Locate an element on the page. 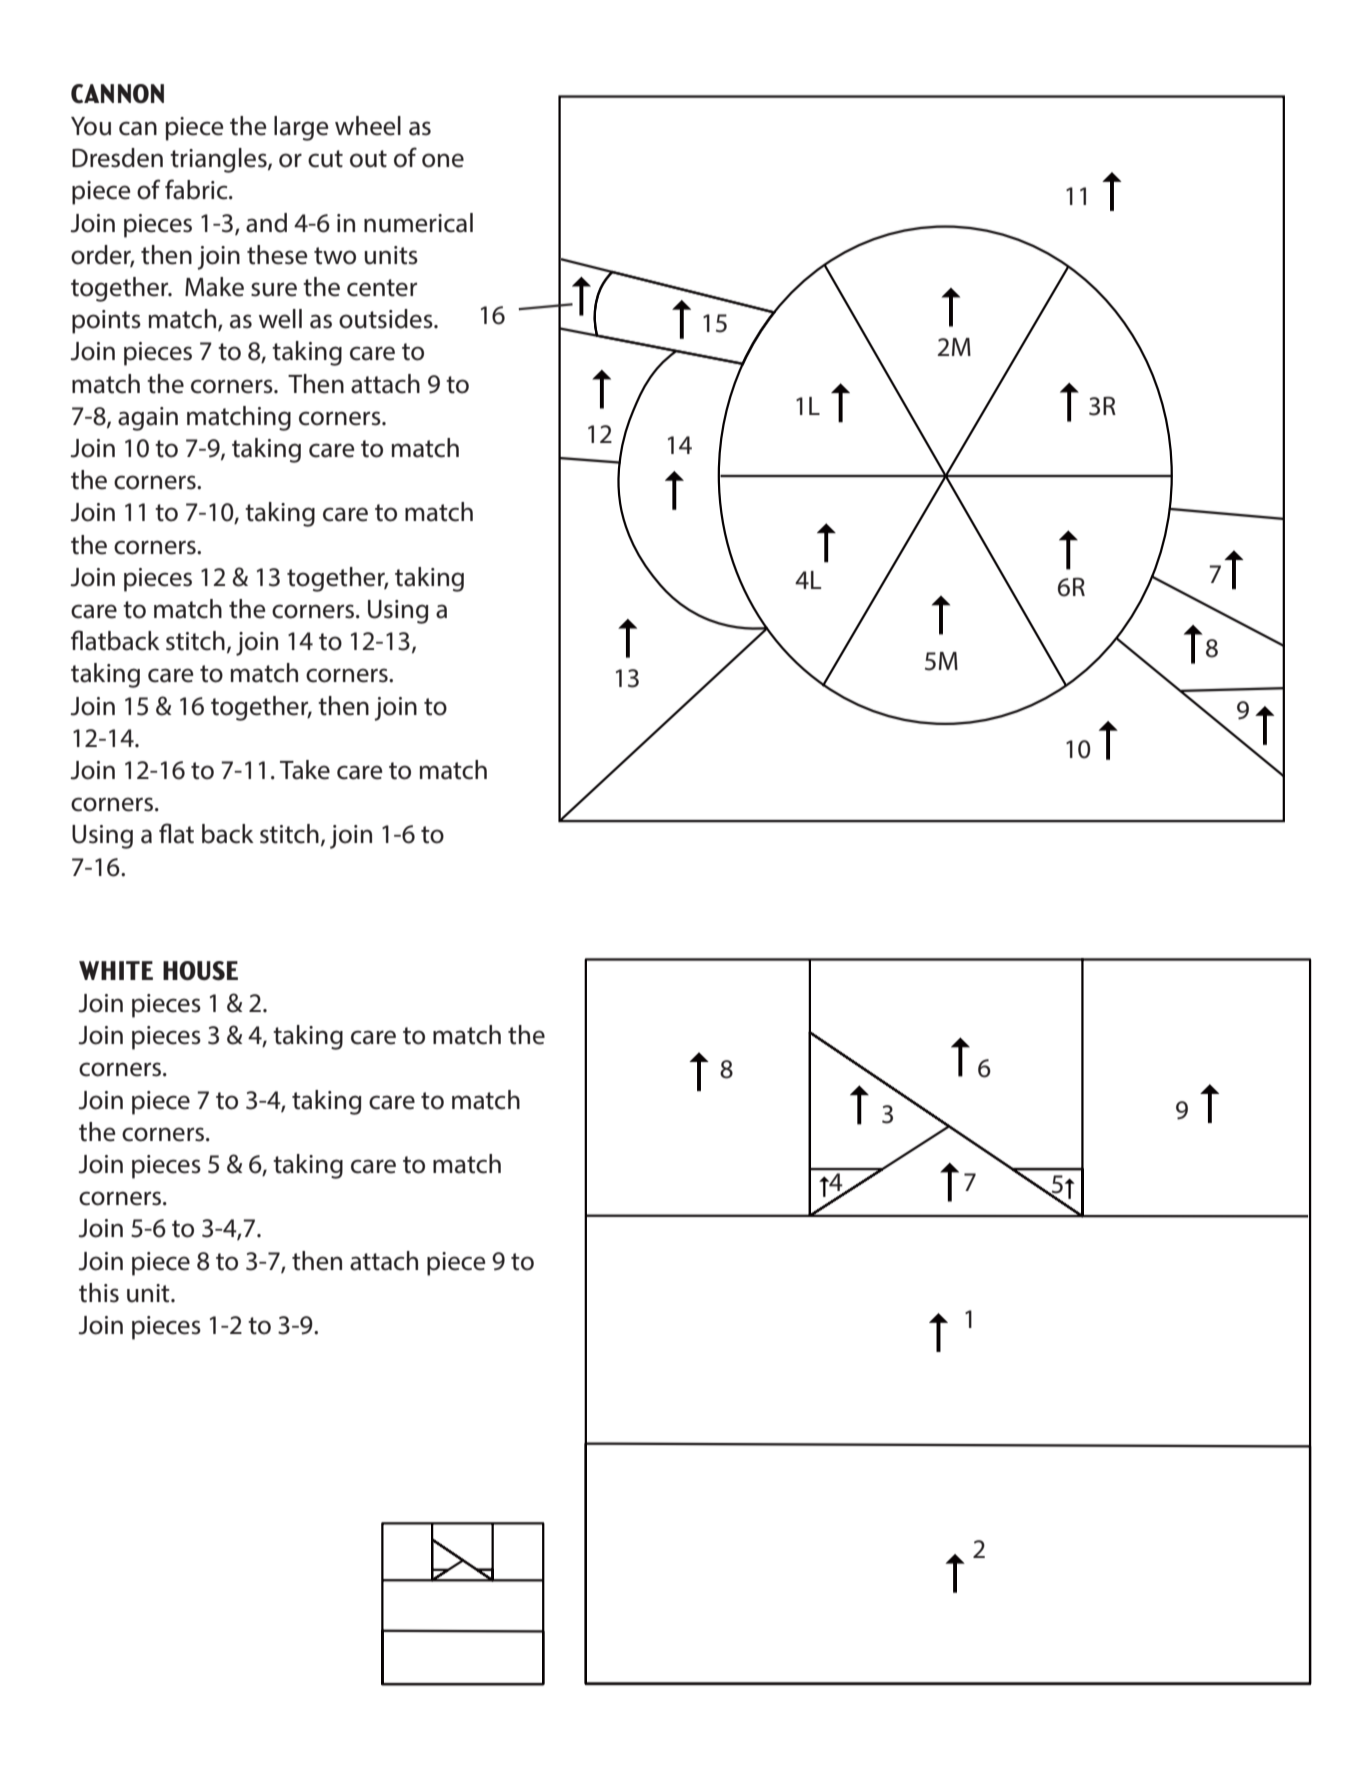 This page has height=1771, width=1368. large is located at coordinates (301, 128).
